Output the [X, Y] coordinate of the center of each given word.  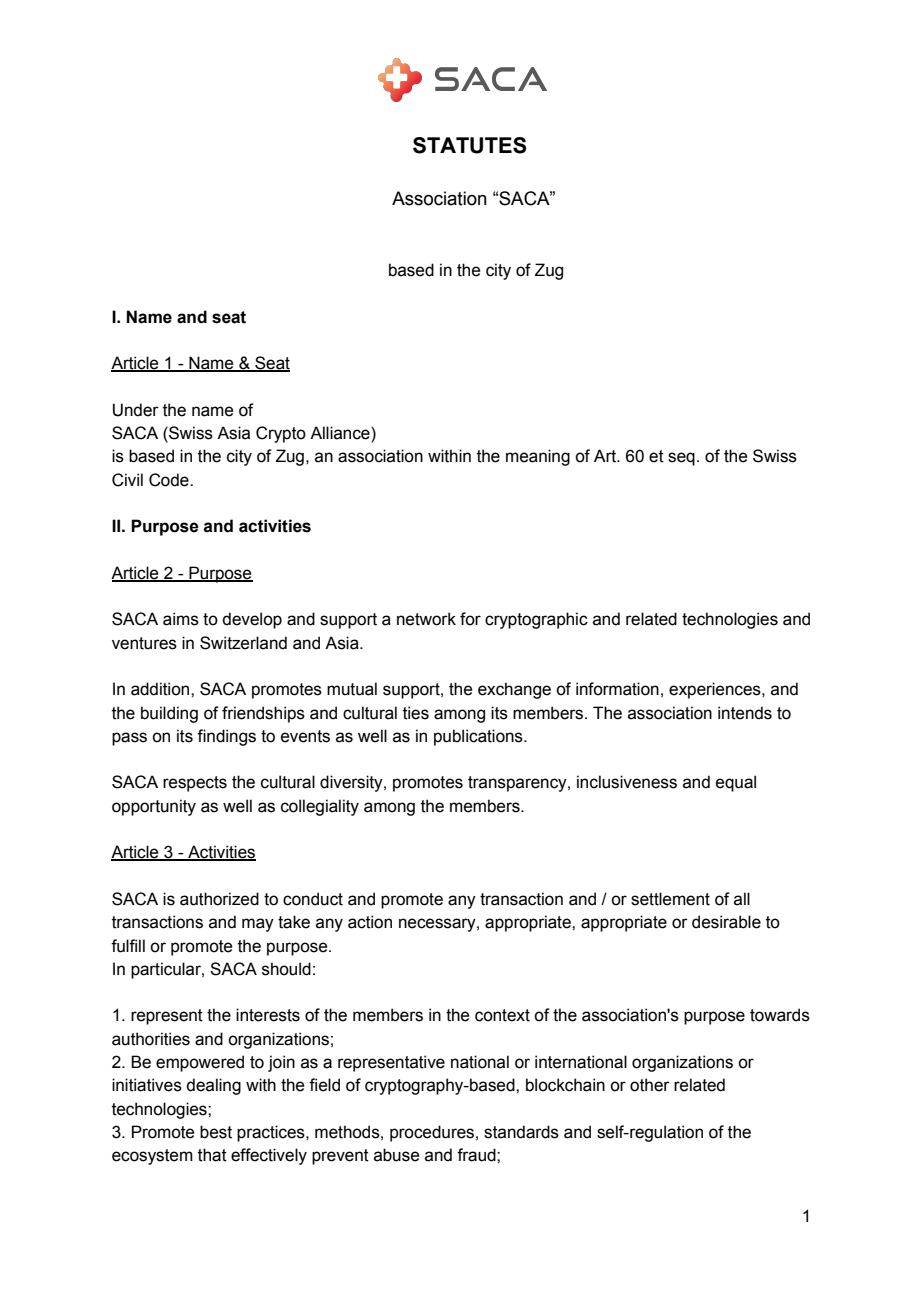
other [650, 1085]
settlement [670, 899]
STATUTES [470, 145]
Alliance [341, 434]
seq [681, 459]
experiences [716, 690]
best [216, 1132]
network [426, 619]
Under [136, 410]
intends [745, 713]
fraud [477, 1155]
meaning [538, 457]
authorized [219, 899]
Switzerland [243, 643]
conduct [313, 899]
